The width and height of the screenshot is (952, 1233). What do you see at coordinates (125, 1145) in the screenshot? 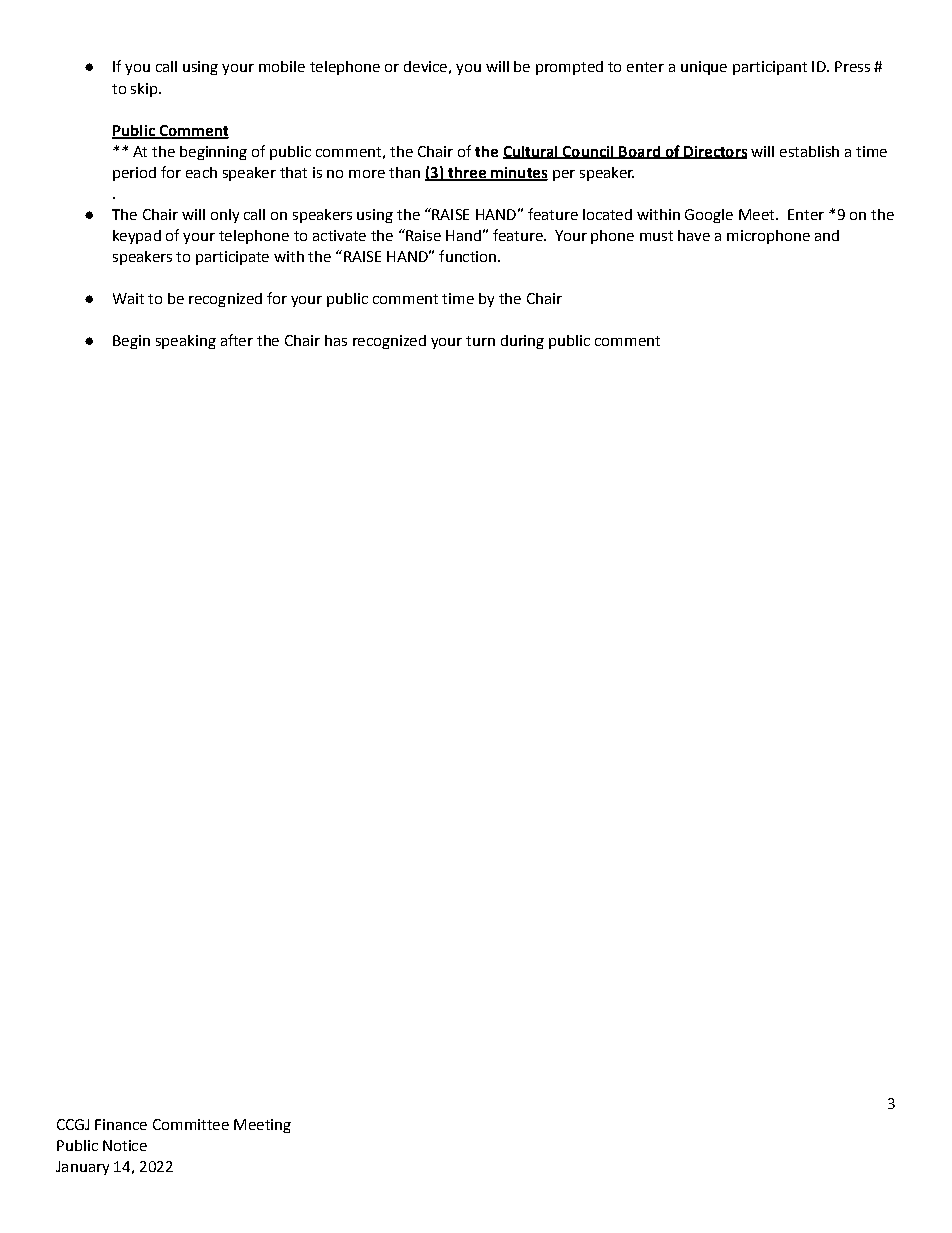
I see `Notice` at bounding box center [125, 1145].
